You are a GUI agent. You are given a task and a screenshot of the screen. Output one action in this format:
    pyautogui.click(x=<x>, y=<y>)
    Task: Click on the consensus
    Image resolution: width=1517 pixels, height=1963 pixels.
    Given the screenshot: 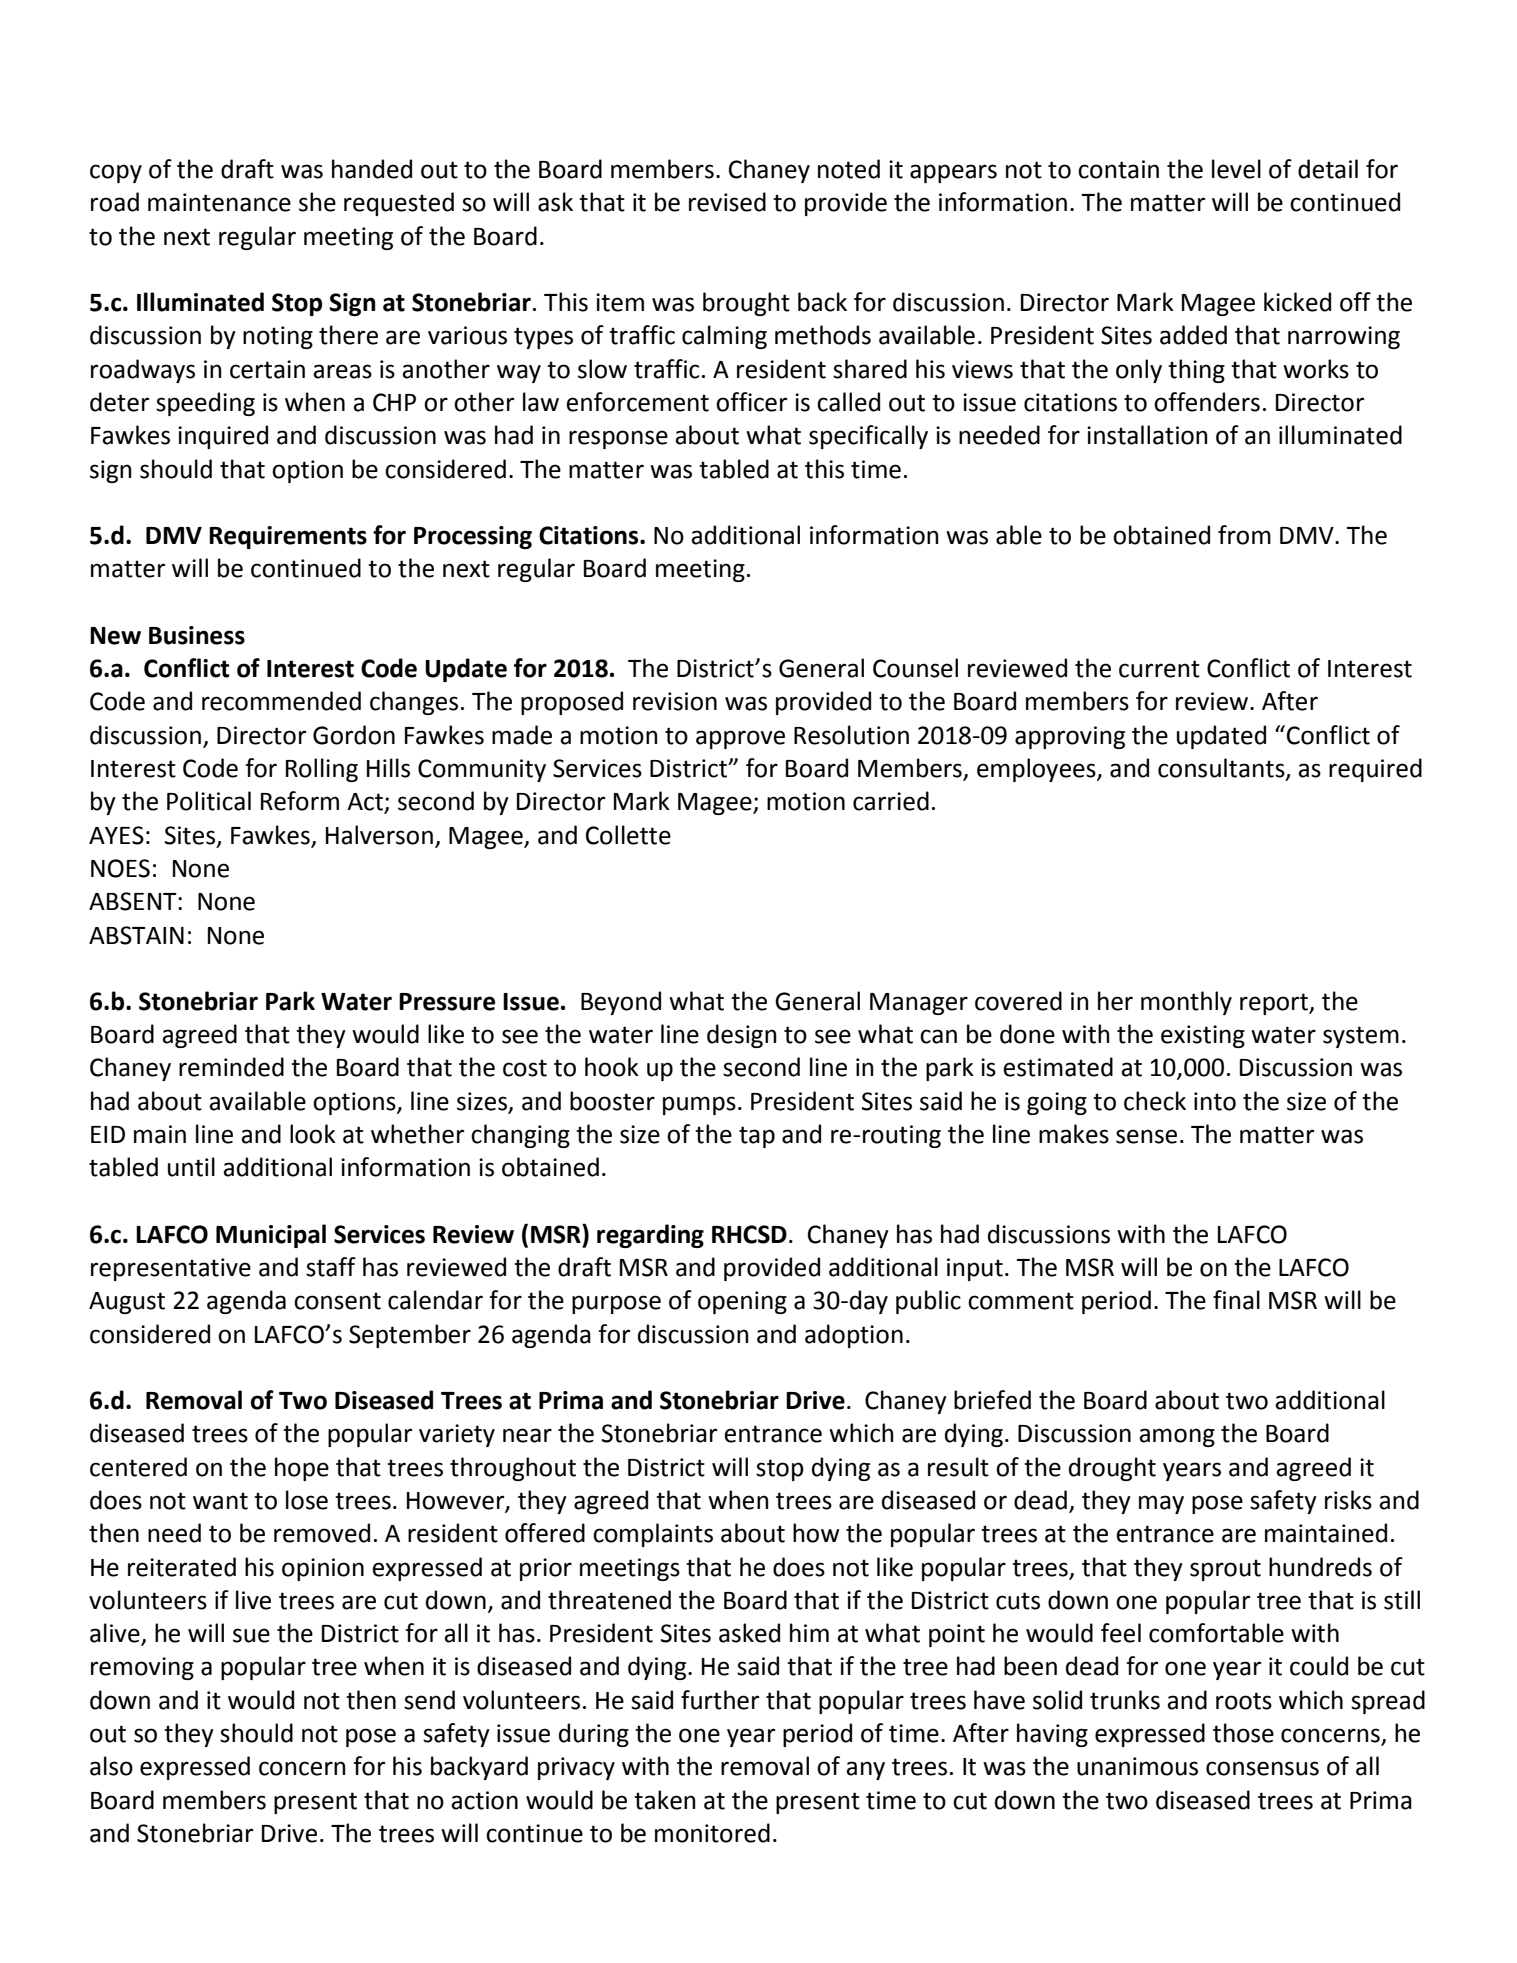 What is the action you would take?
    pyautogui.click(x=1262, y=1768)
